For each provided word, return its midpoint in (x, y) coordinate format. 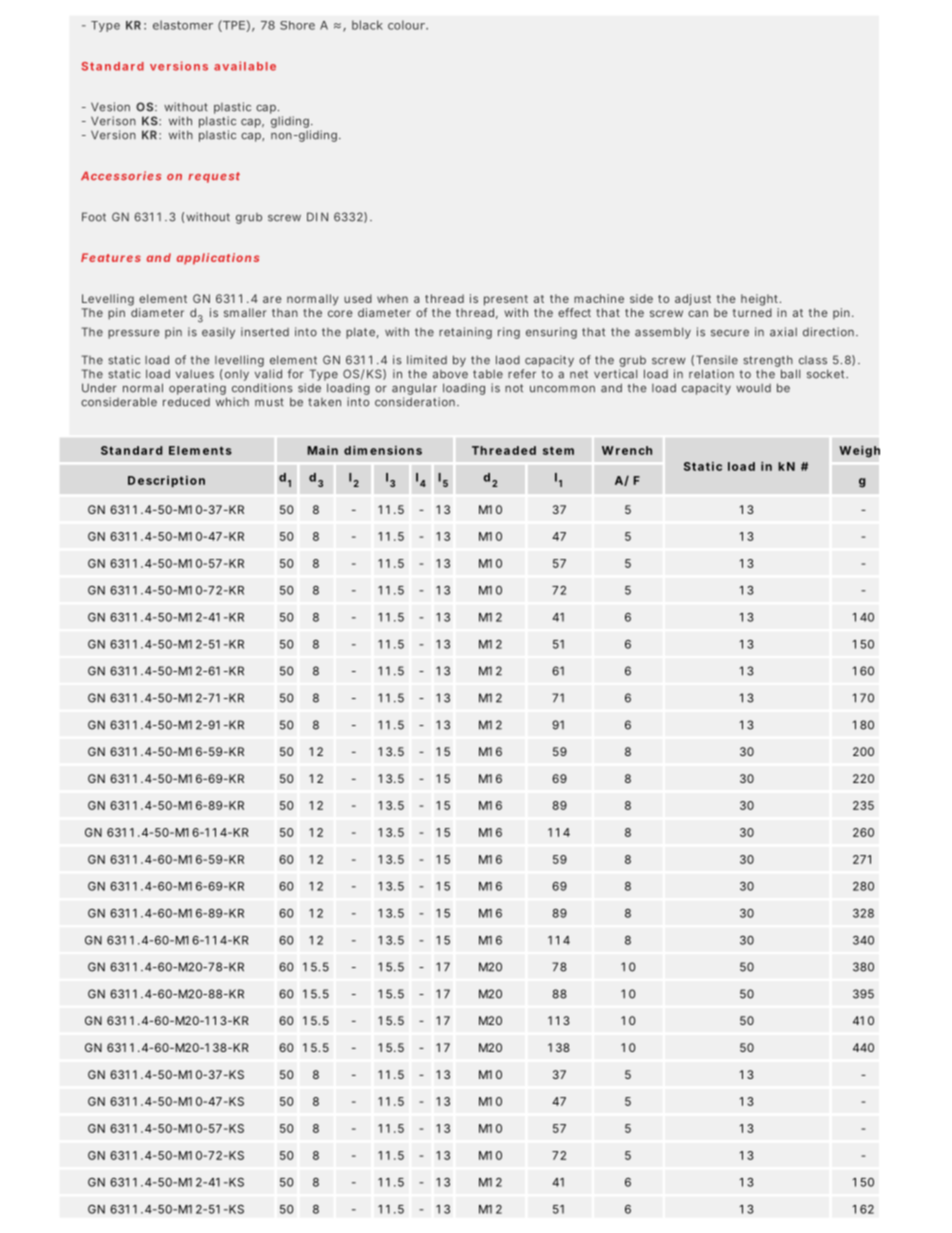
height (761, 300)
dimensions (383, 450)
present (506, 300)
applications (218, 259)
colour (407, 25)
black (367, 25)
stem (558, 450)
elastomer (183, 25)
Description (166, 481)
